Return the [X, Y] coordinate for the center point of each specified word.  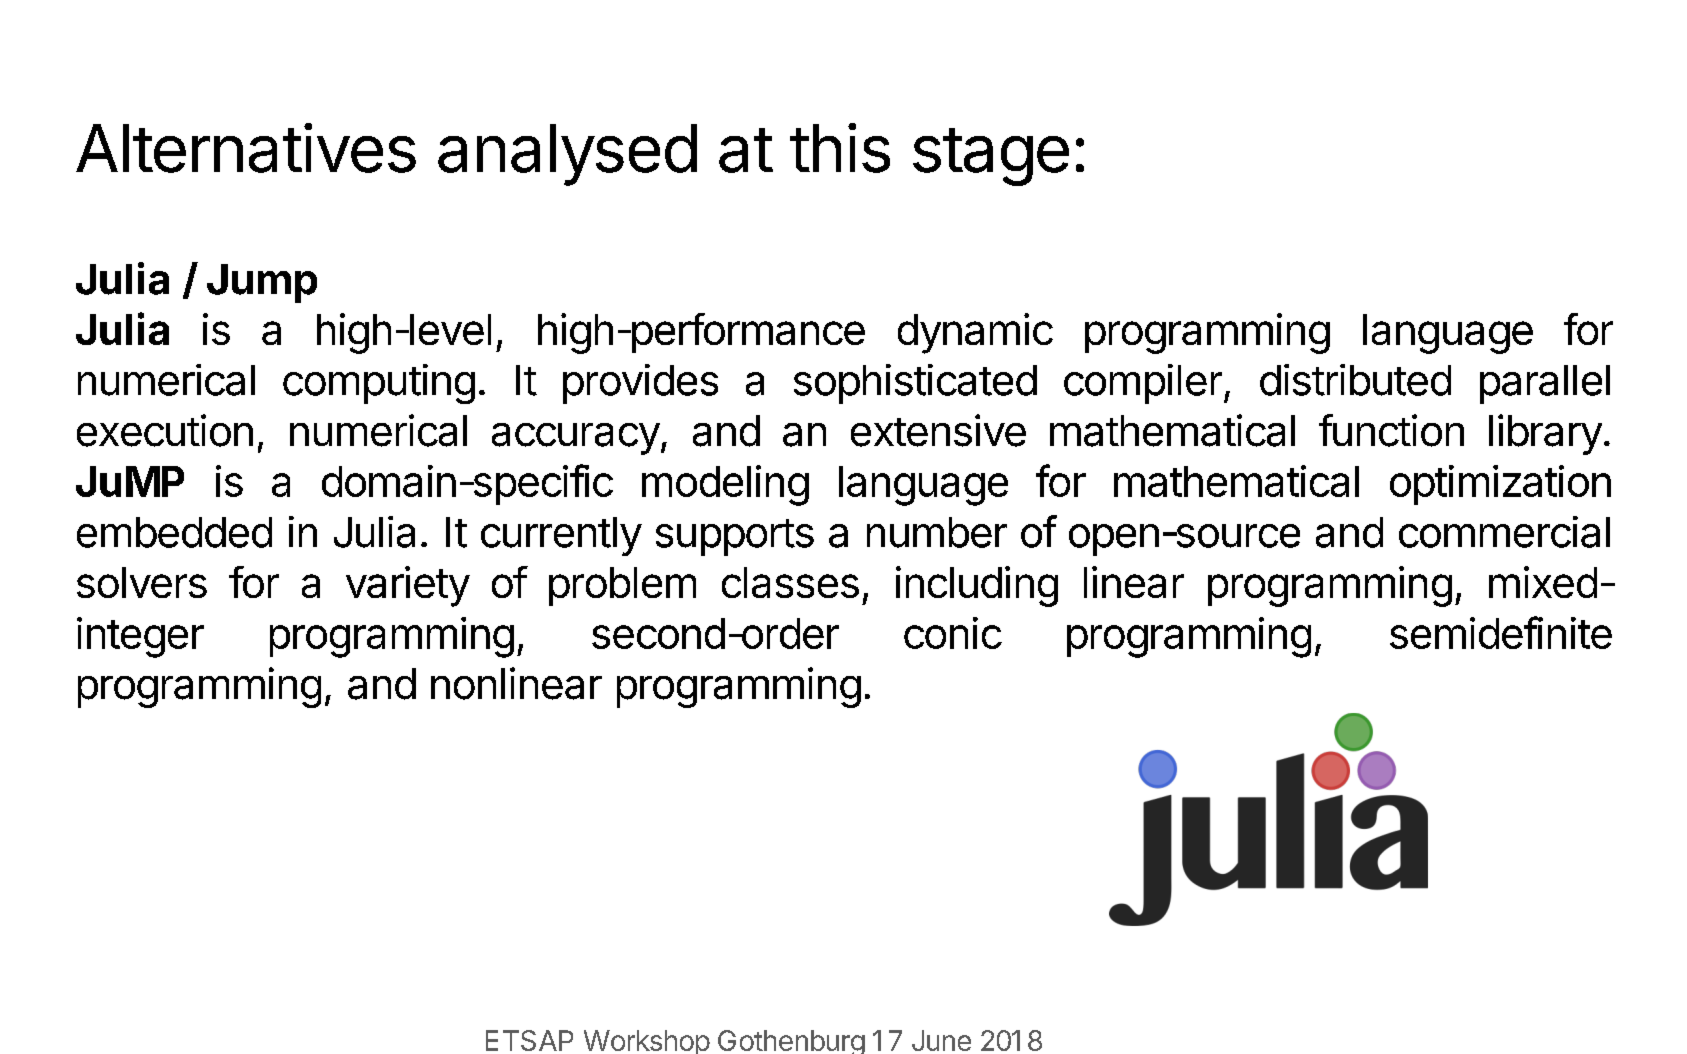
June [941, 1040]
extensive [938, 430]
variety [408, 586]
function [1391, 430]
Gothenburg [791, 1042]
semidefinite [1501, 632]
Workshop [647, 1042]
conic [953, 633]
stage [991, 157]
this [840, 148]
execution [165, 430]
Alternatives [246, 148]
